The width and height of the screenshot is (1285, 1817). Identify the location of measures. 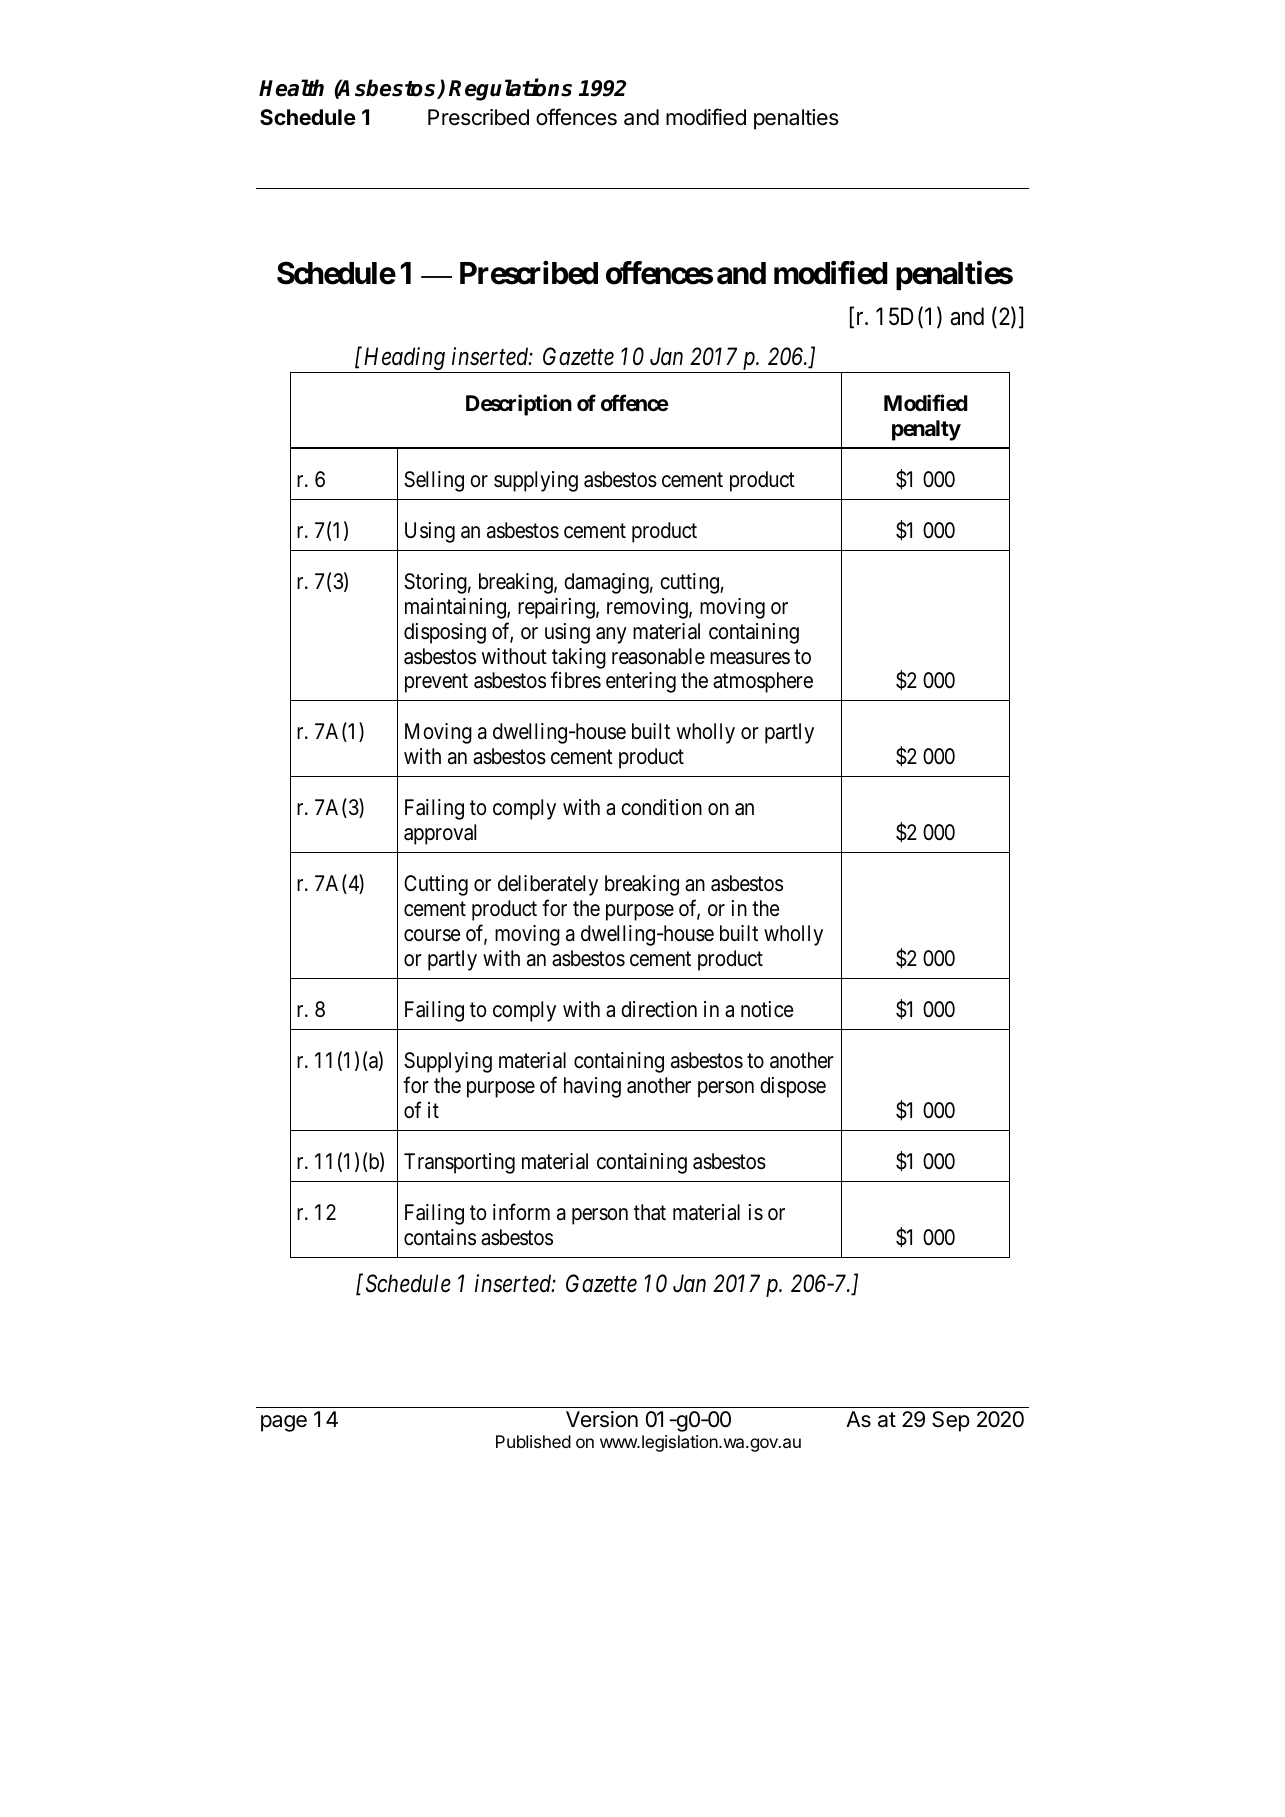
(750, 658).
